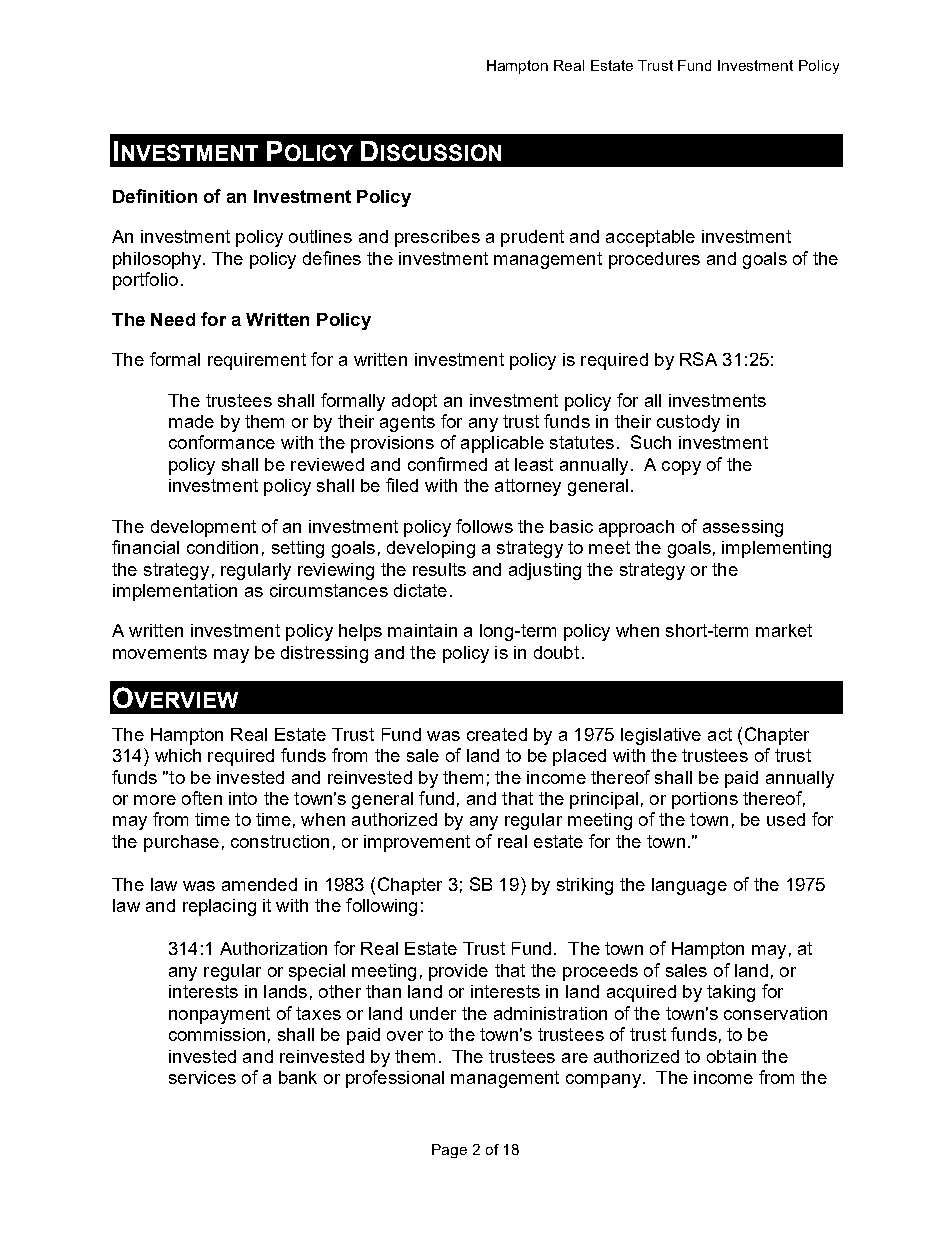  What do you see at coordinates (681, 468) in the document?
I see `copy` at bounding box center [681, 468].
